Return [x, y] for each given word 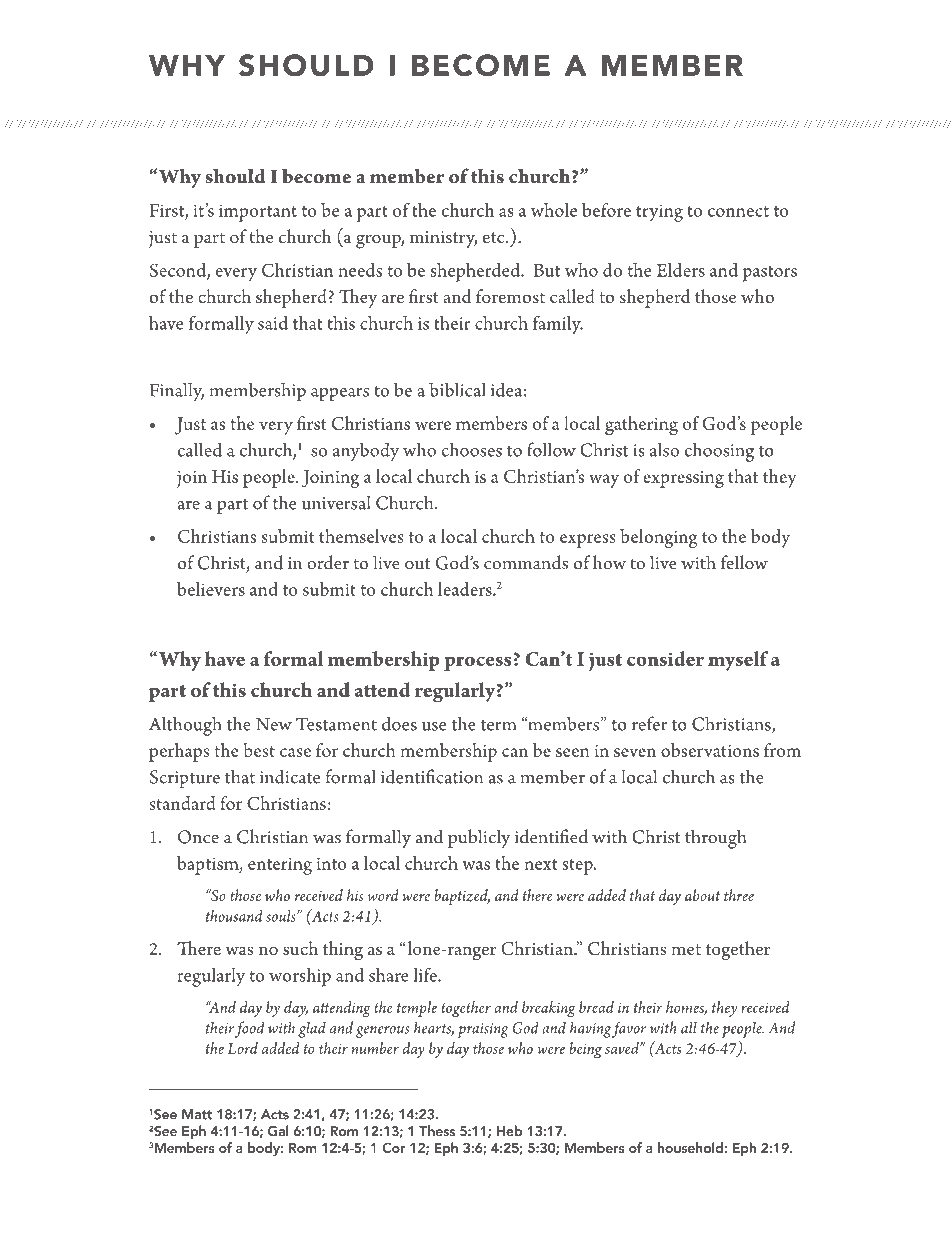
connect [738, 211]
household [691, 1147]
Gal [278, 1131]
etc [495, 238]
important [258, 213]
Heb [509, 1130]
